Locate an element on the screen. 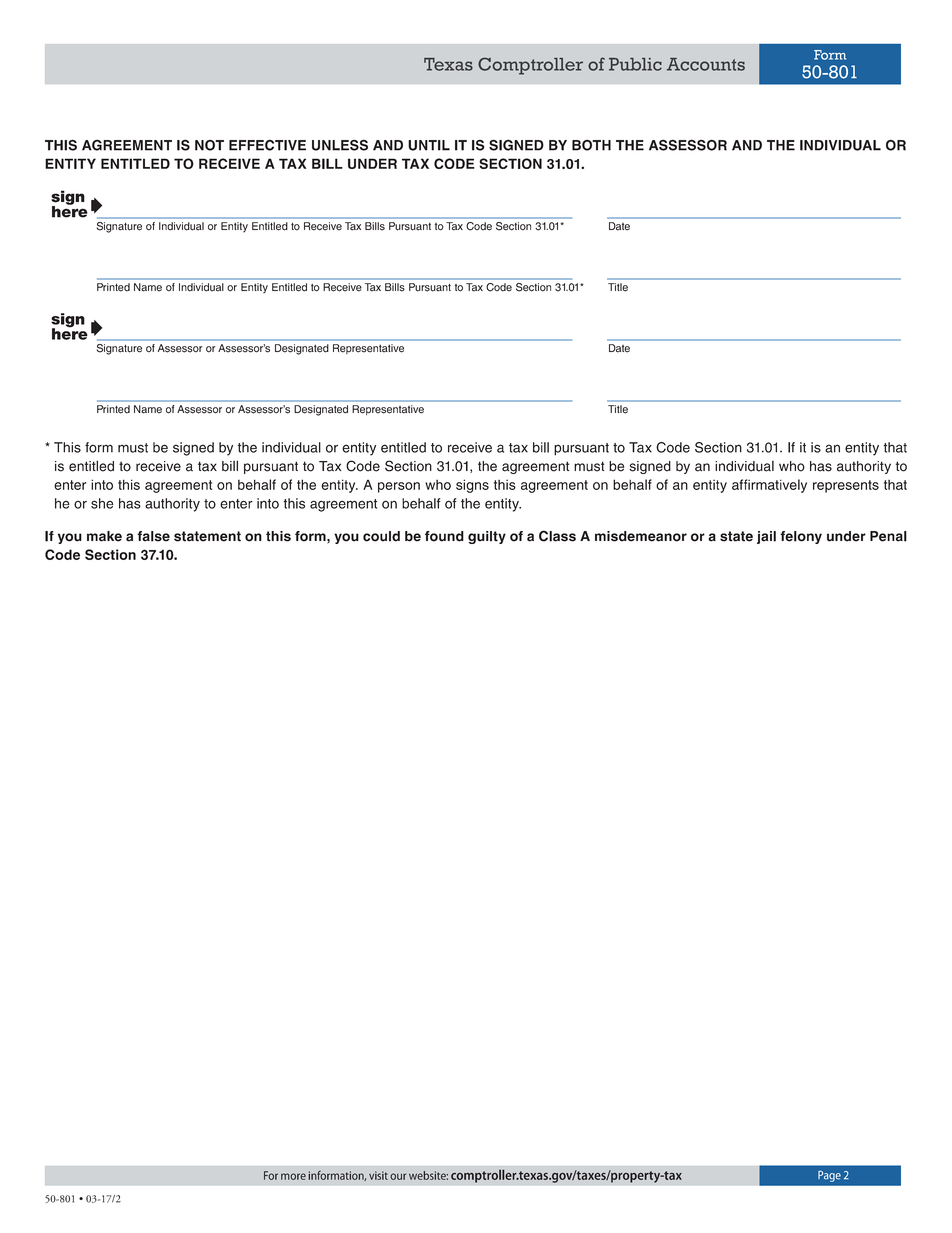 This screenshot has width=952, height=1233. EFFECTIVE is located at coordinates (267, 145).
